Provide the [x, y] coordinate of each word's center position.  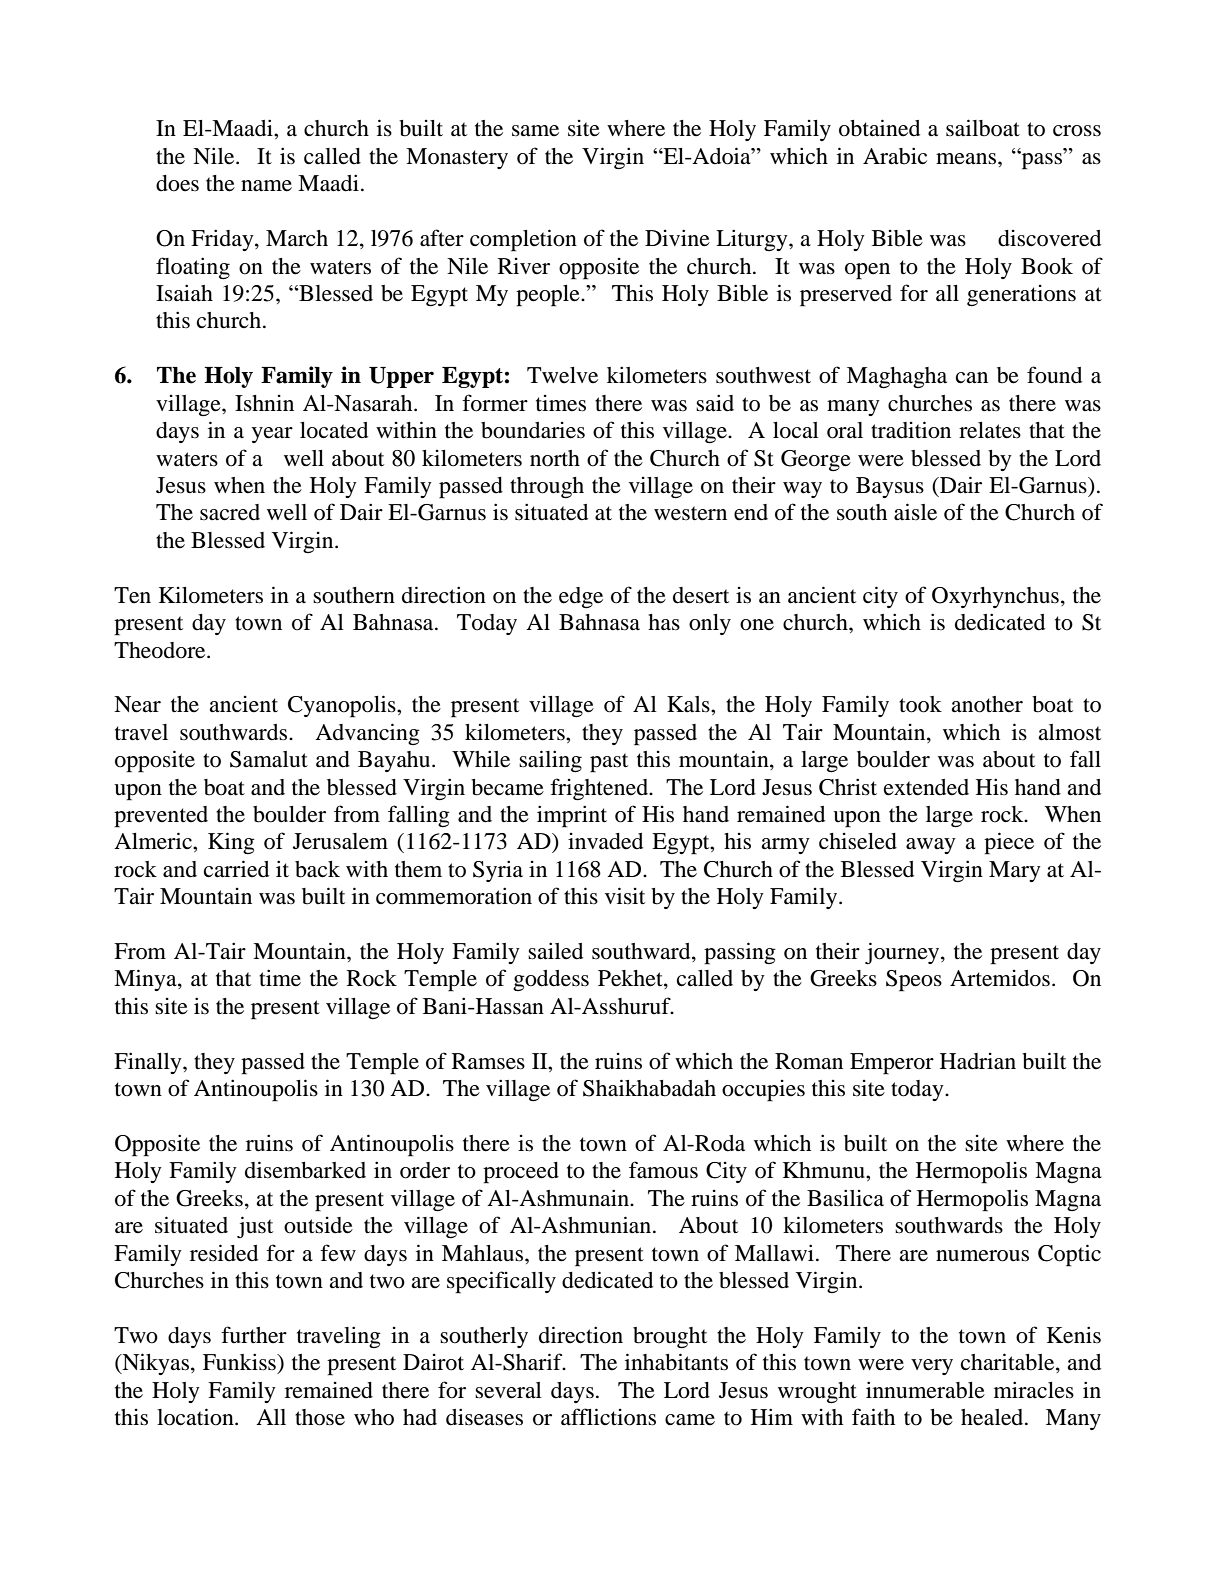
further [254, 1335]
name [266, 186]
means [967, 159]
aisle [915, 512]
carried [236, 869]
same [535, 131]
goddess [551, 980]
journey [903, 953]
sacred [230, 512]
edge [581, 598]
